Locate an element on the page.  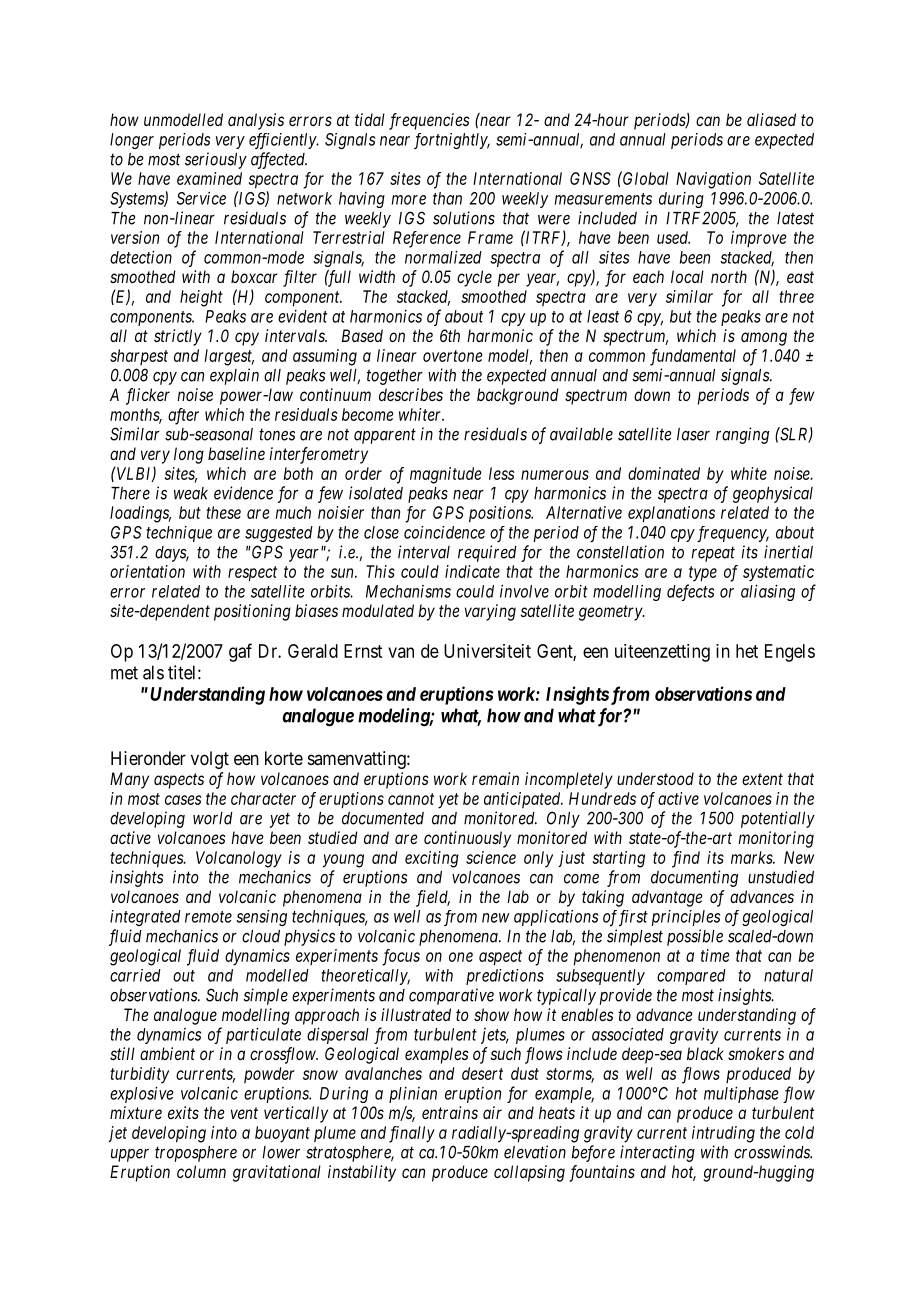
varying is located at coordinates (490, 612).
